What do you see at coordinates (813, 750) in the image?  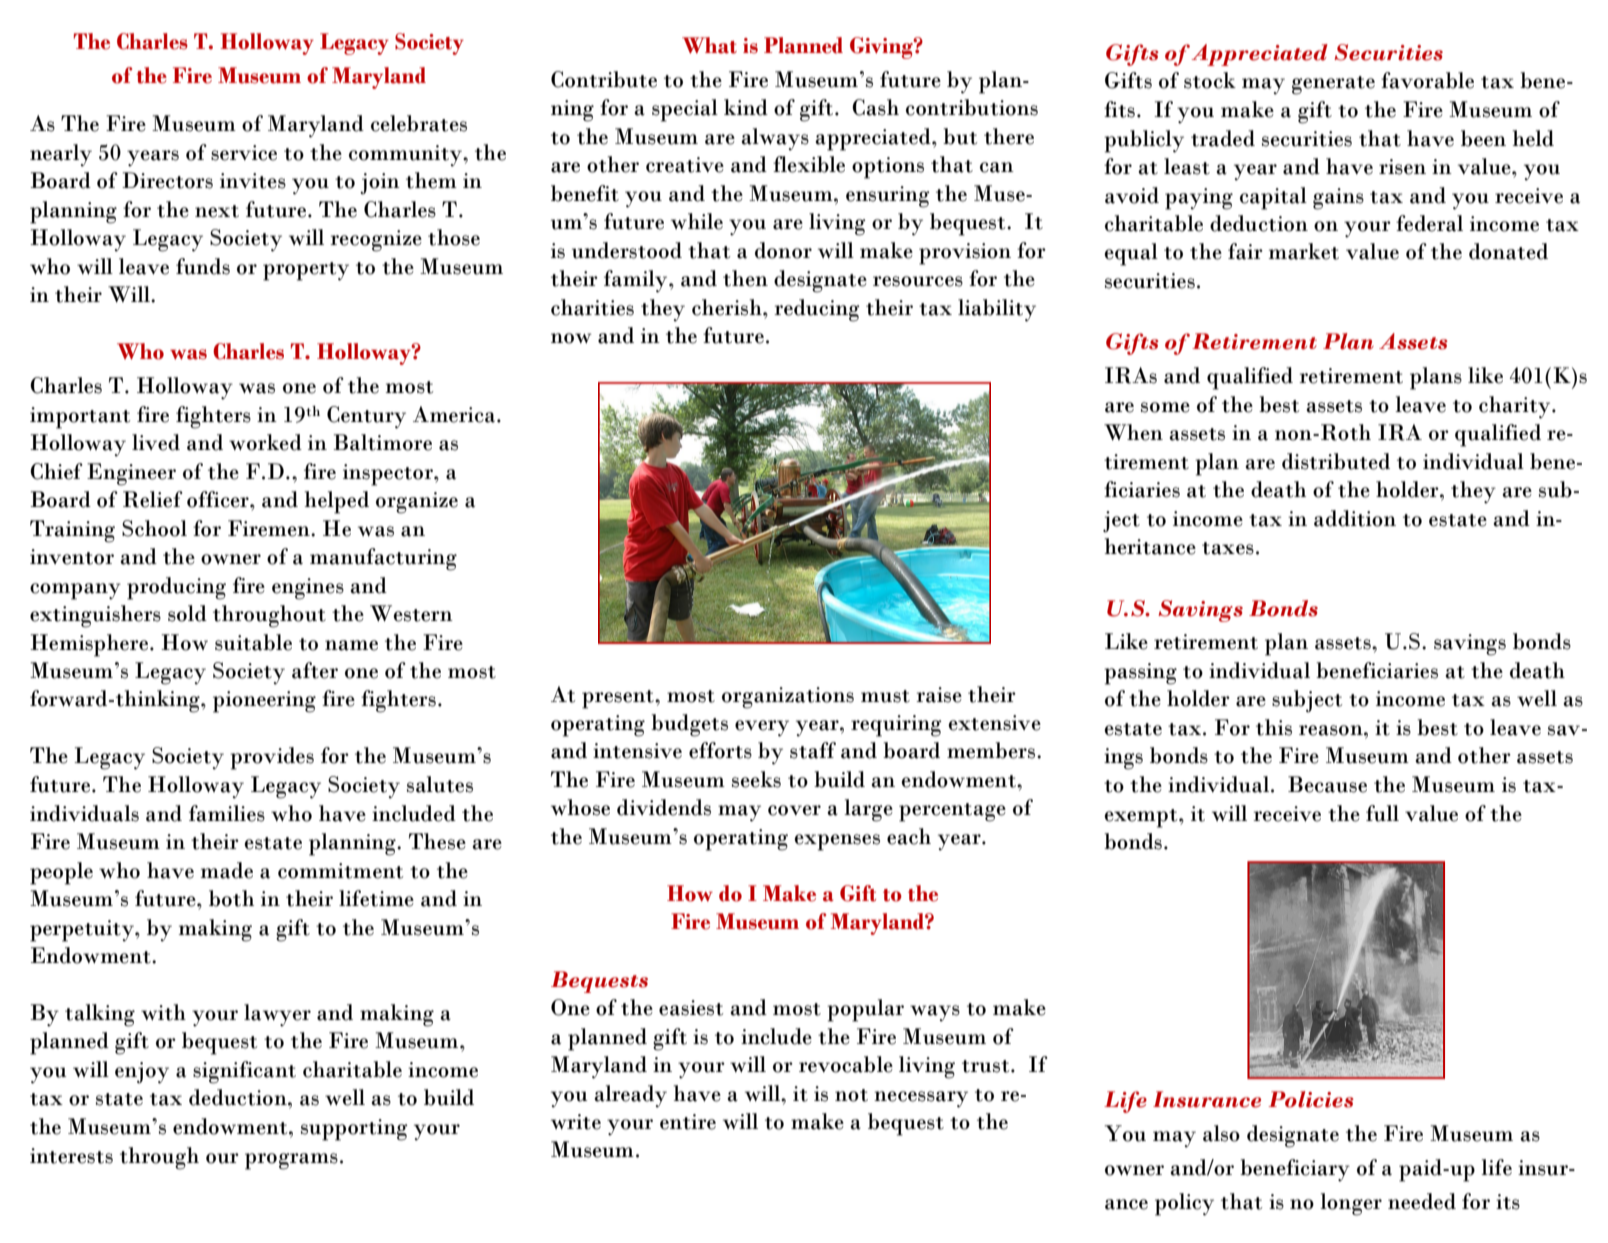 I see `staff` at bounding box center [813, 750].
